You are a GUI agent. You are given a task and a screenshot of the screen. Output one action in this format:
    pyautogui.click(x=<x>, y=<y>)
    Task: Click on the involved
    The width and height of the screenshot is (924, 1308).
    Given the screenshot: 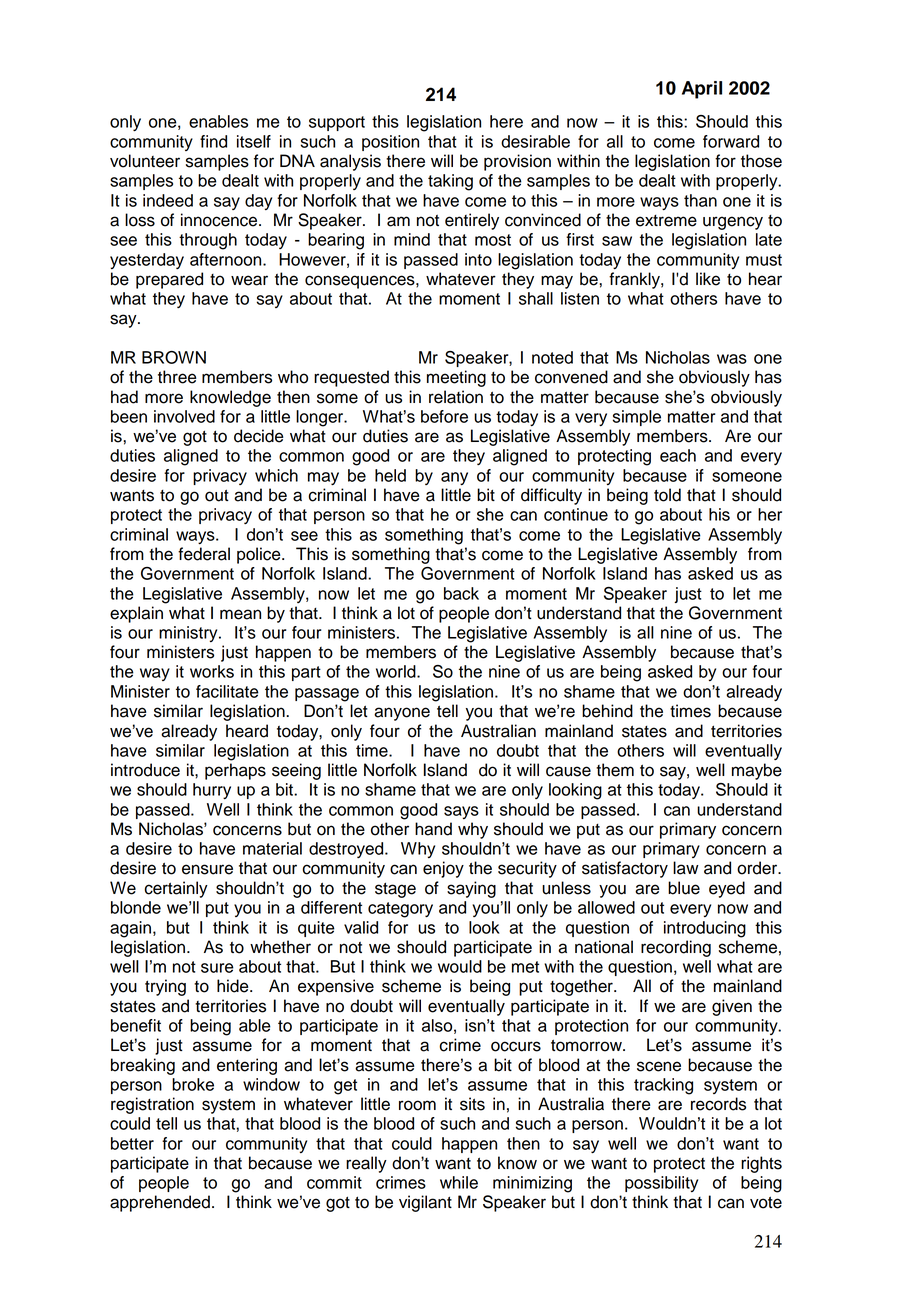 What is the action you would take?
    pyautogui.click(x=184, y=416)
